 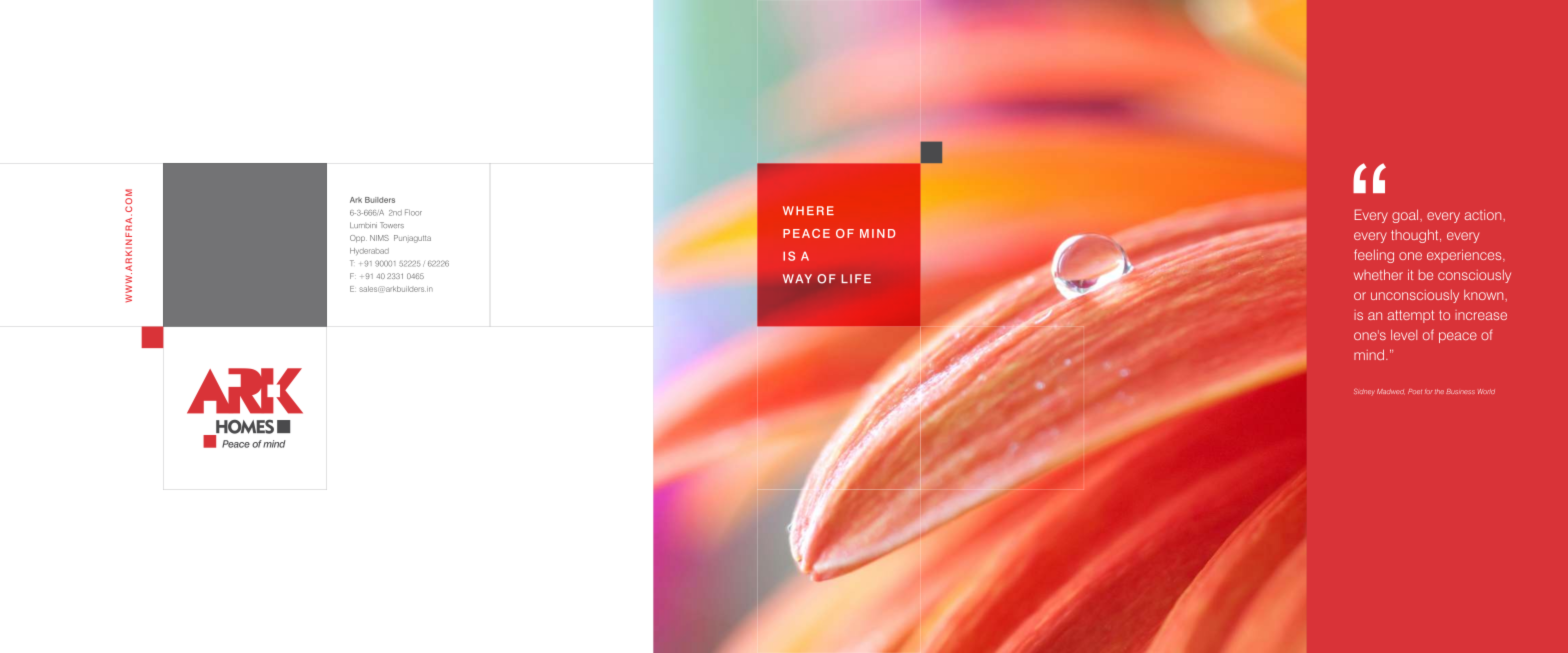 I want to click on known, so click(x=1485, y=295).
